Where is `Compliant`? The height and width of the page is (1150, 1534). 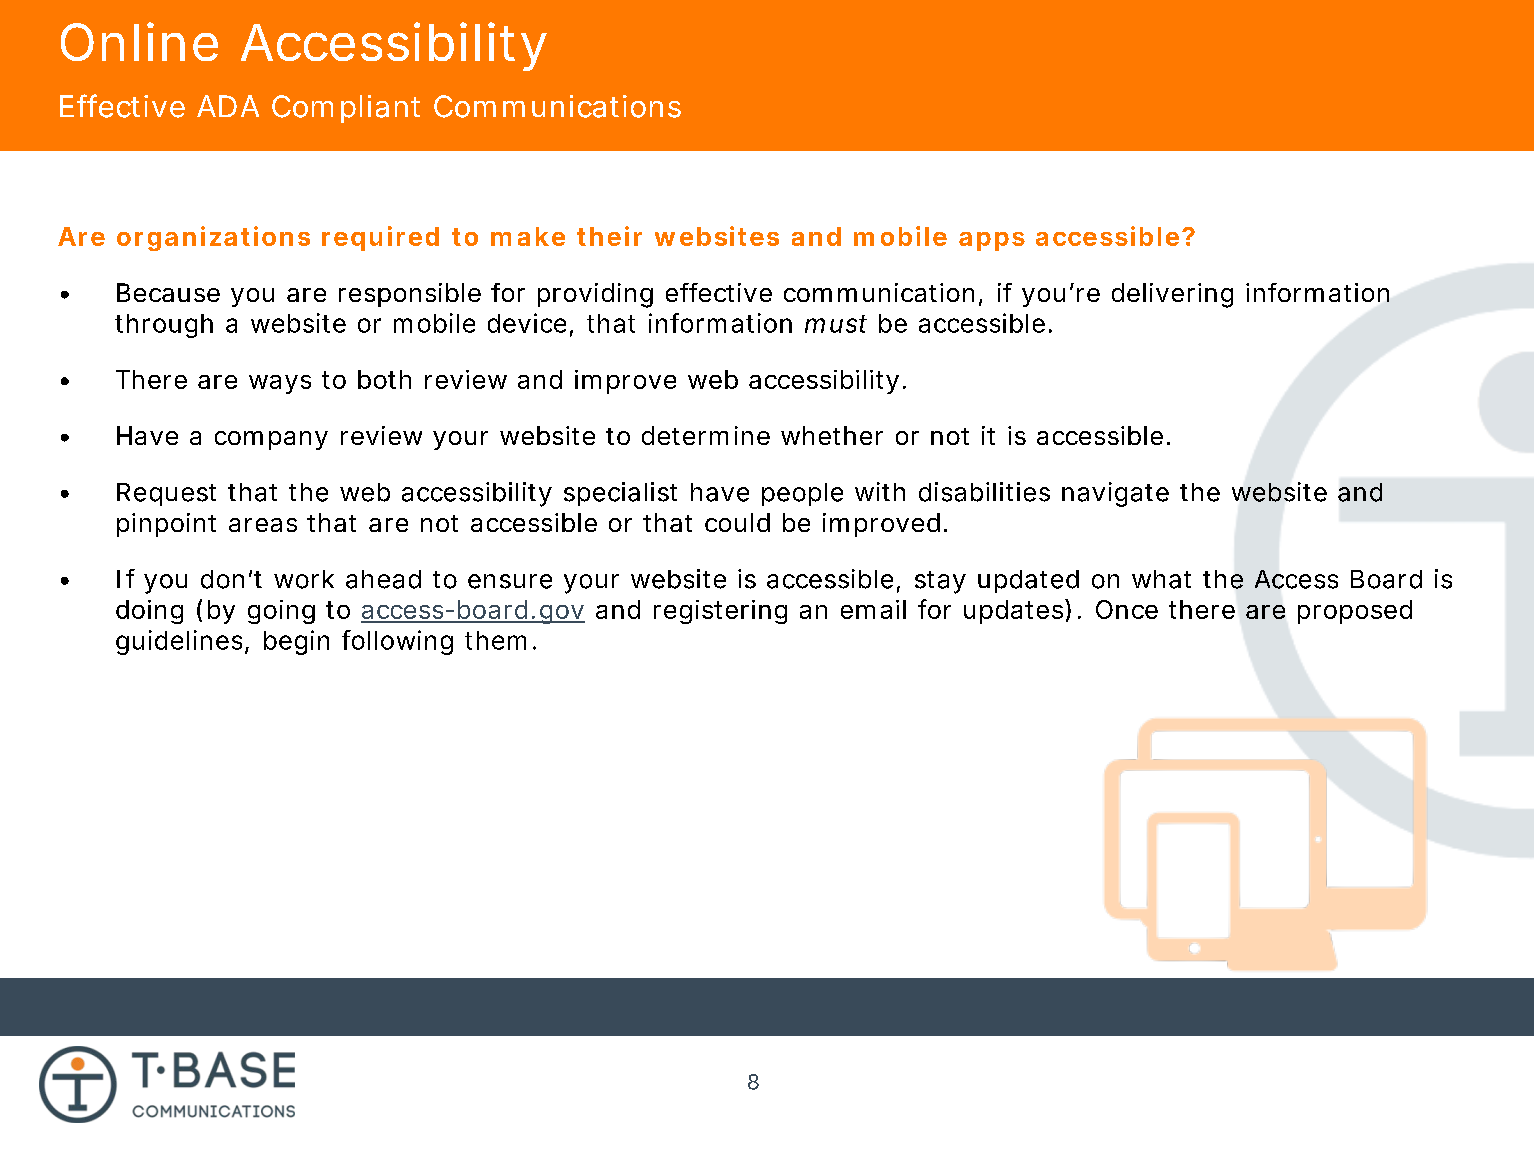 Compliant is located at coordinates (346, 109).
